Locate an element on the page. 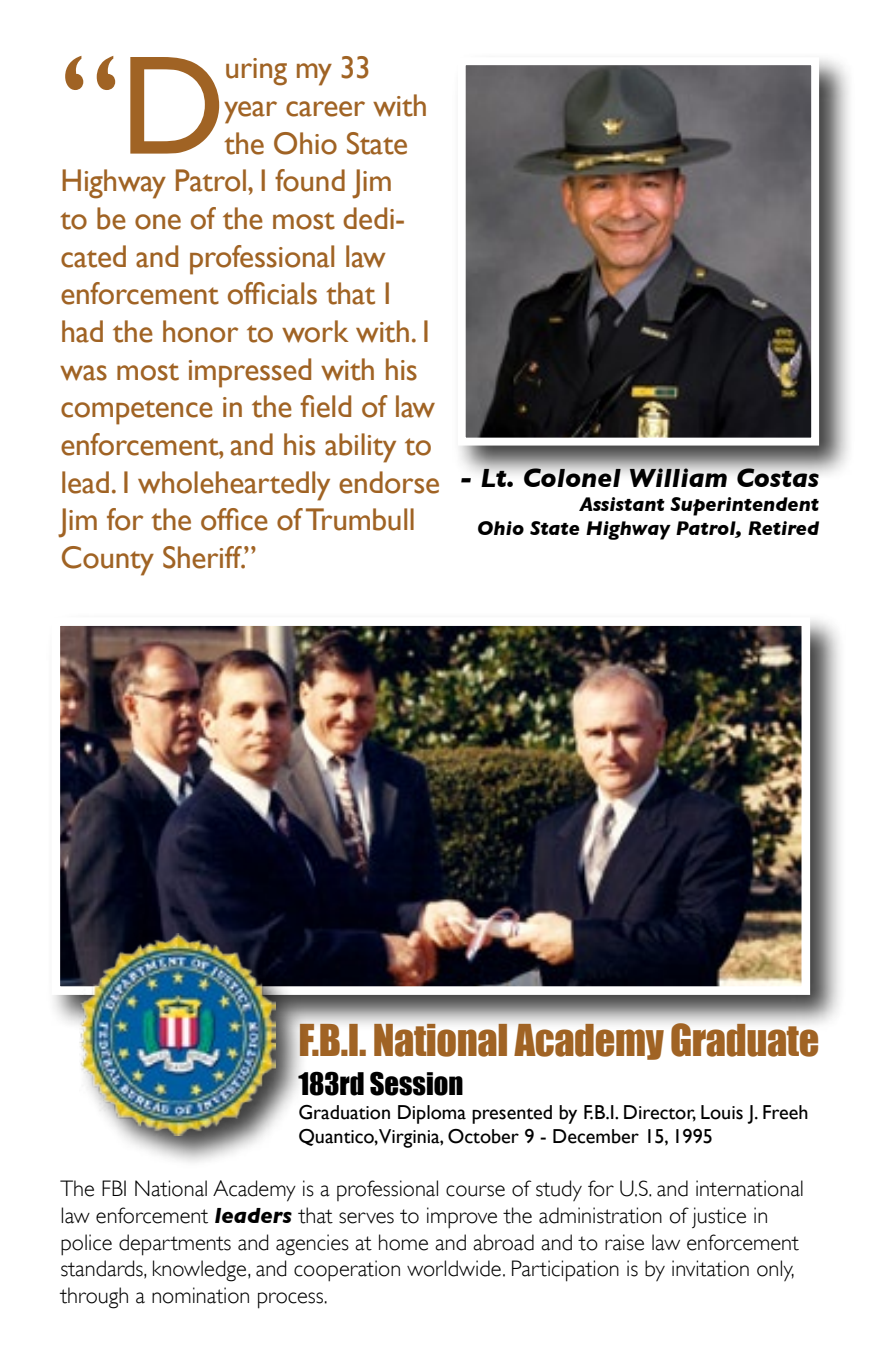  office is located at coordinates (234, 519).
